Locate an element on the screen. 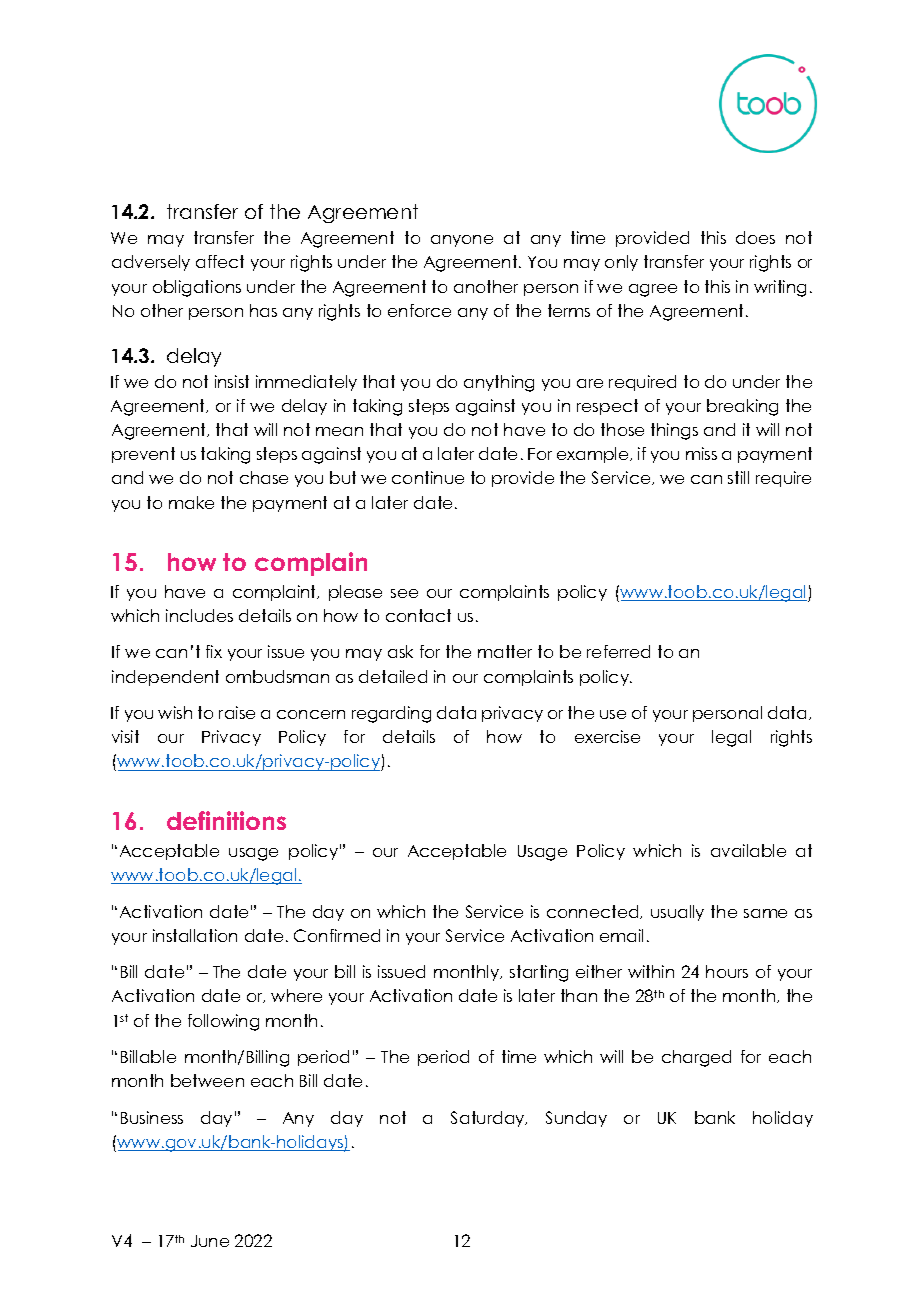  does is located at coordinates (755, 237).
